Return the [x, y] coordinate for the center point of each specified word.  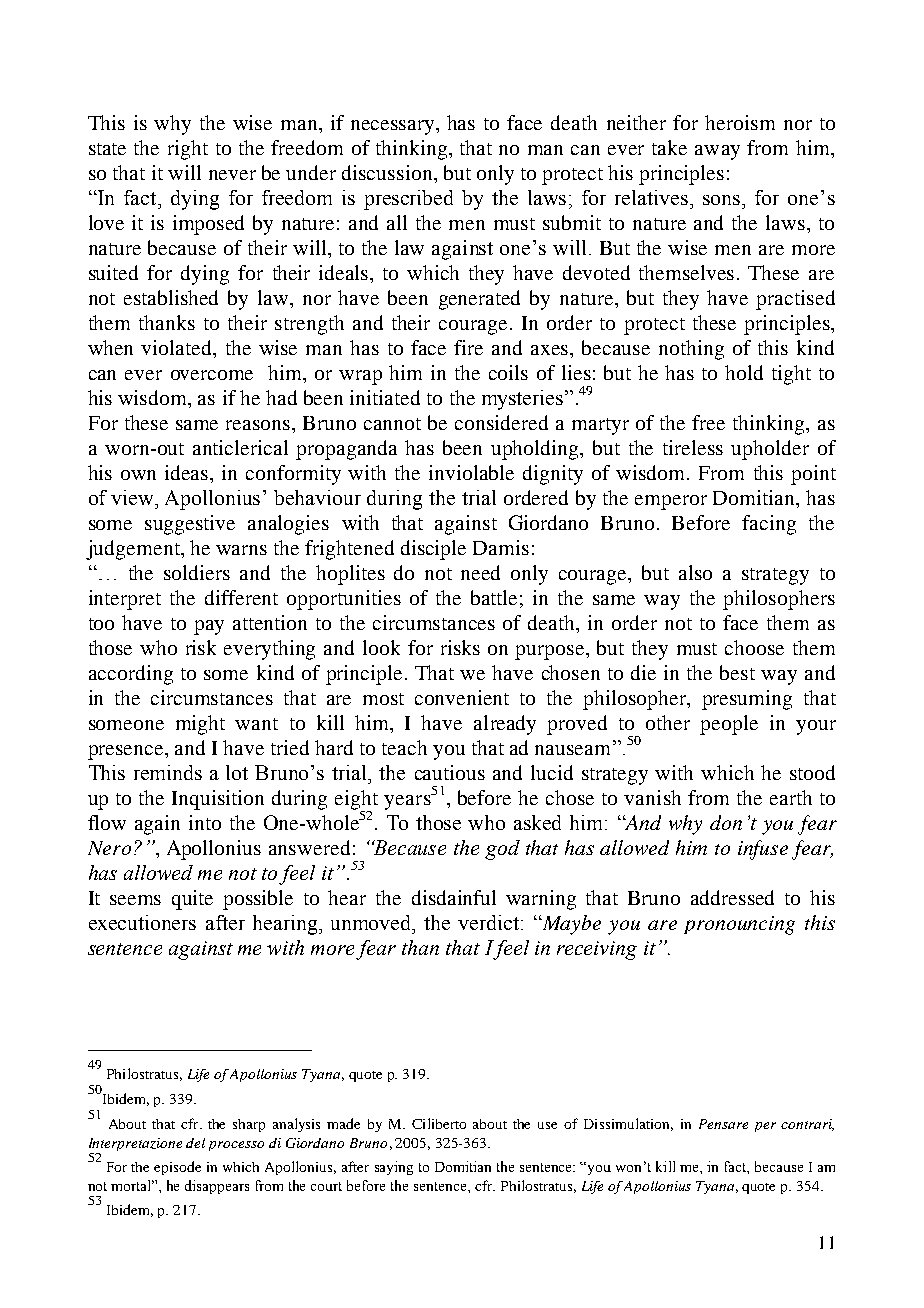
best [737, 672]
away [717, 152]
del [195, 1143]
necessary [394, 127]
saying [394, 1168]
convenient [462, 697]
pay [209, 627]
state [107, 149]
